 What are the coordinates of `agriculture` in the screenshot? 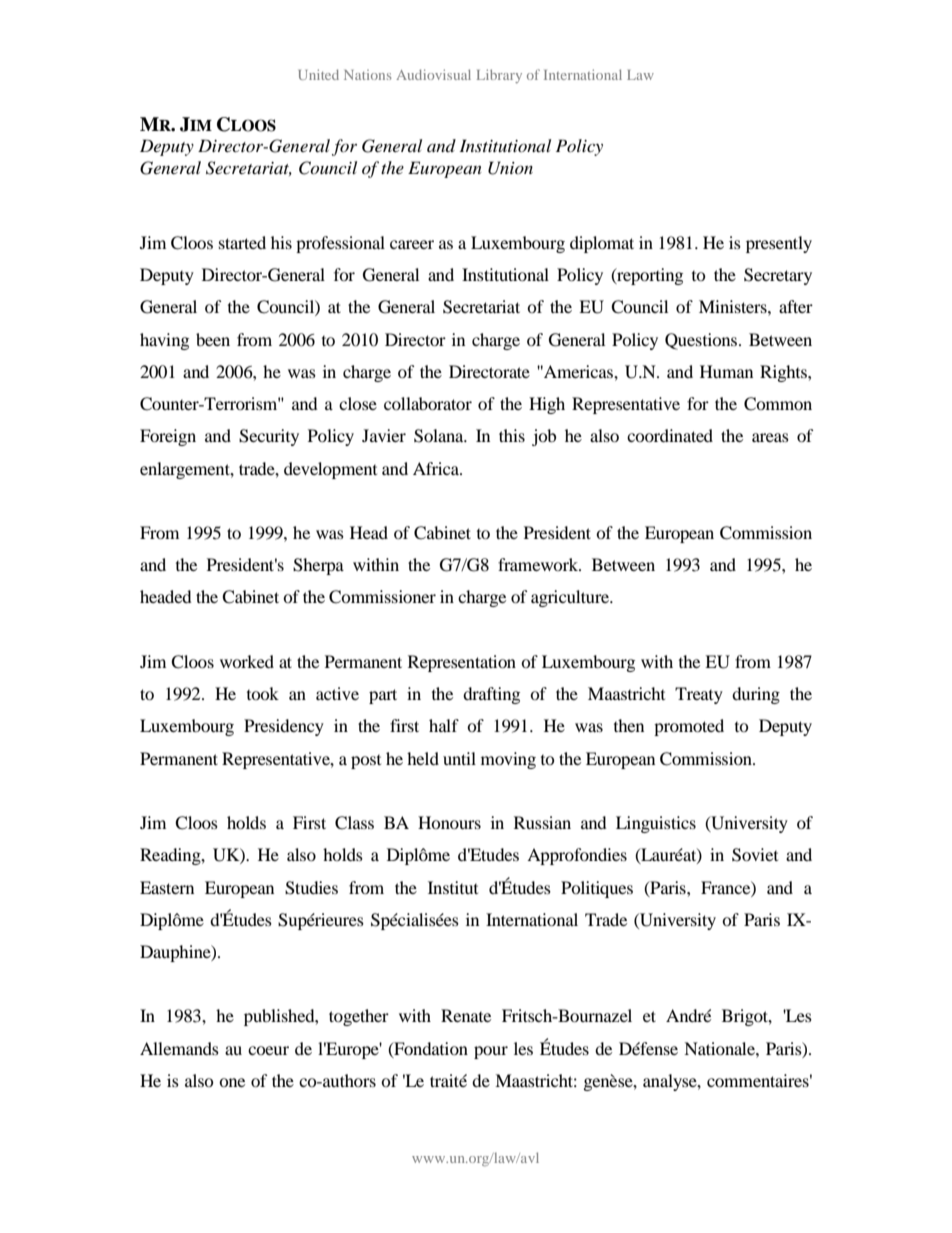 It's located at (571, 598).
